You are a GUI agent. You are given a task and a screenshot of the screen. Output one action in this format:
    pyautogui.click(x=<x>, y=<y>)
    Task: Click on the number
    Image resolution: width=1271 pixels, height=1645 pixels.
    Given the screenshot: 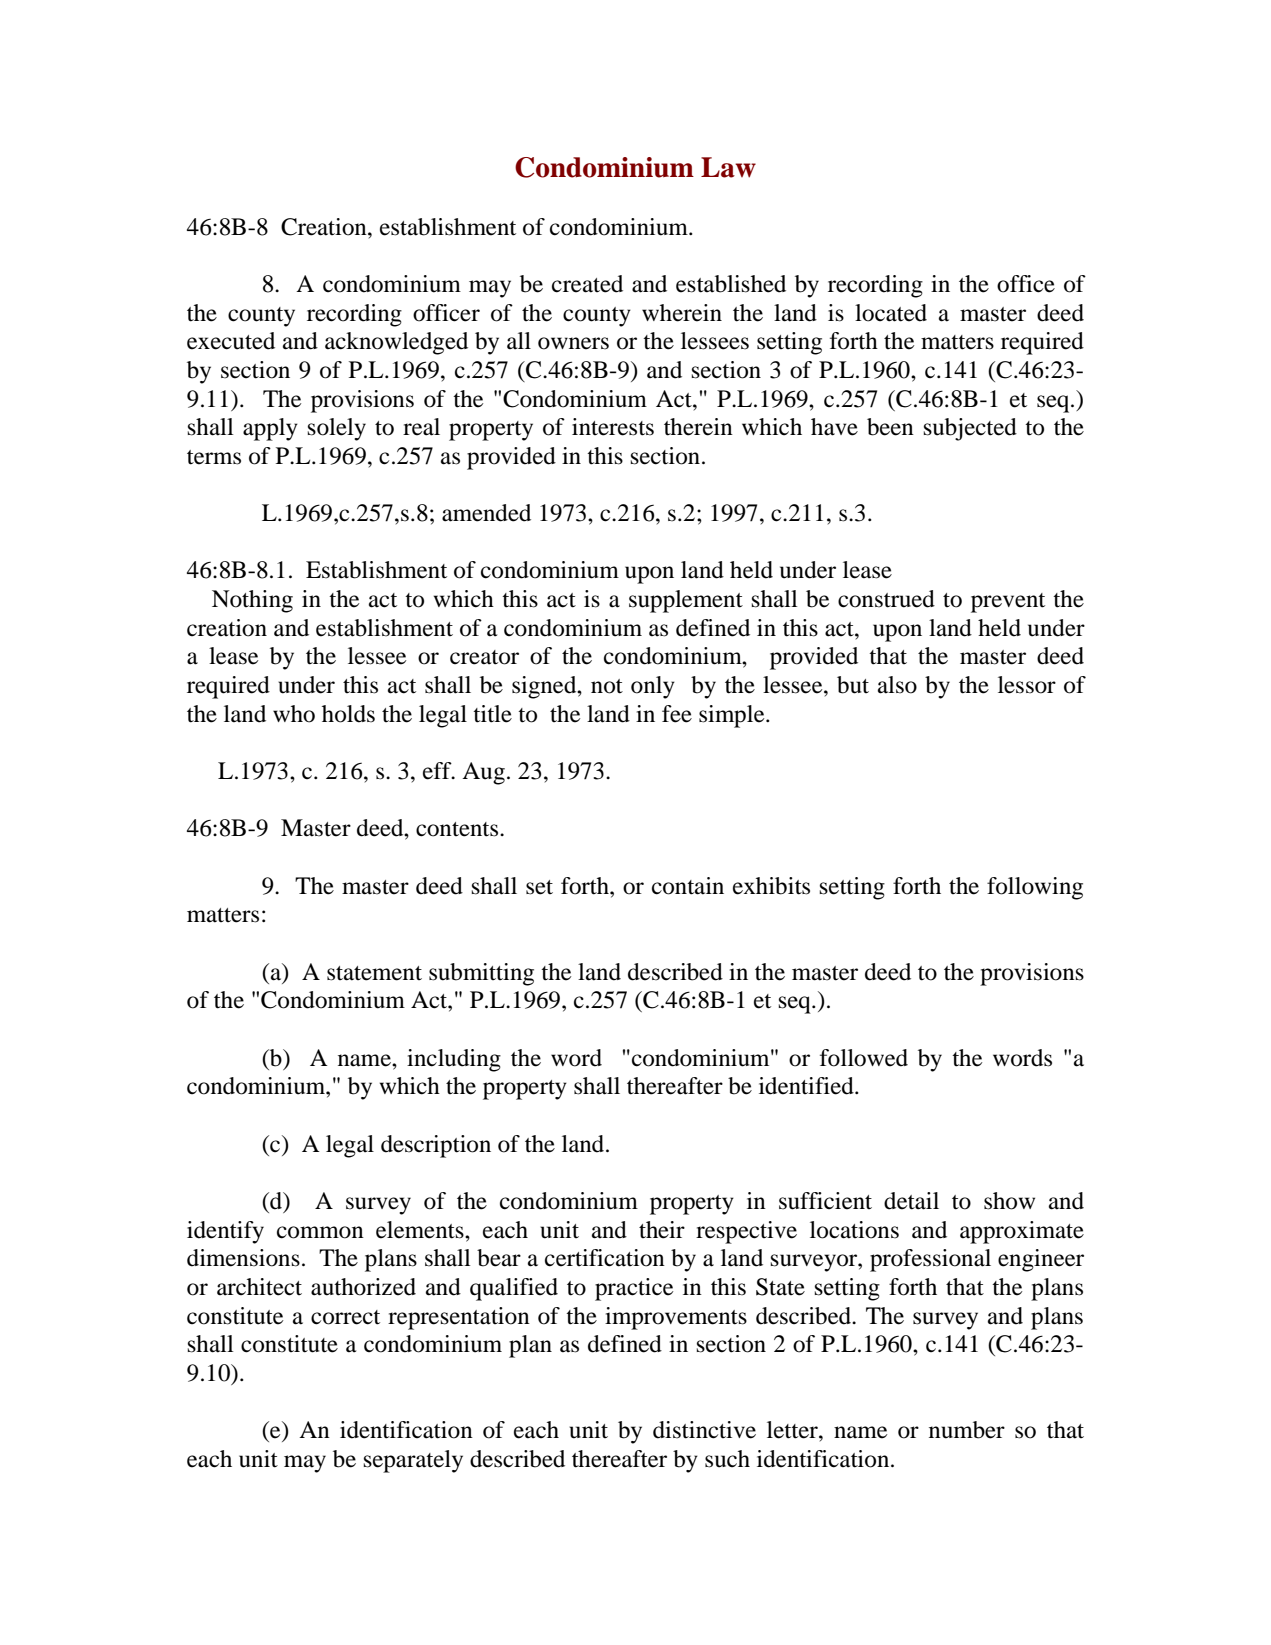 What is the action you would take?
    pyautogui.click(x=967, y=1430)
